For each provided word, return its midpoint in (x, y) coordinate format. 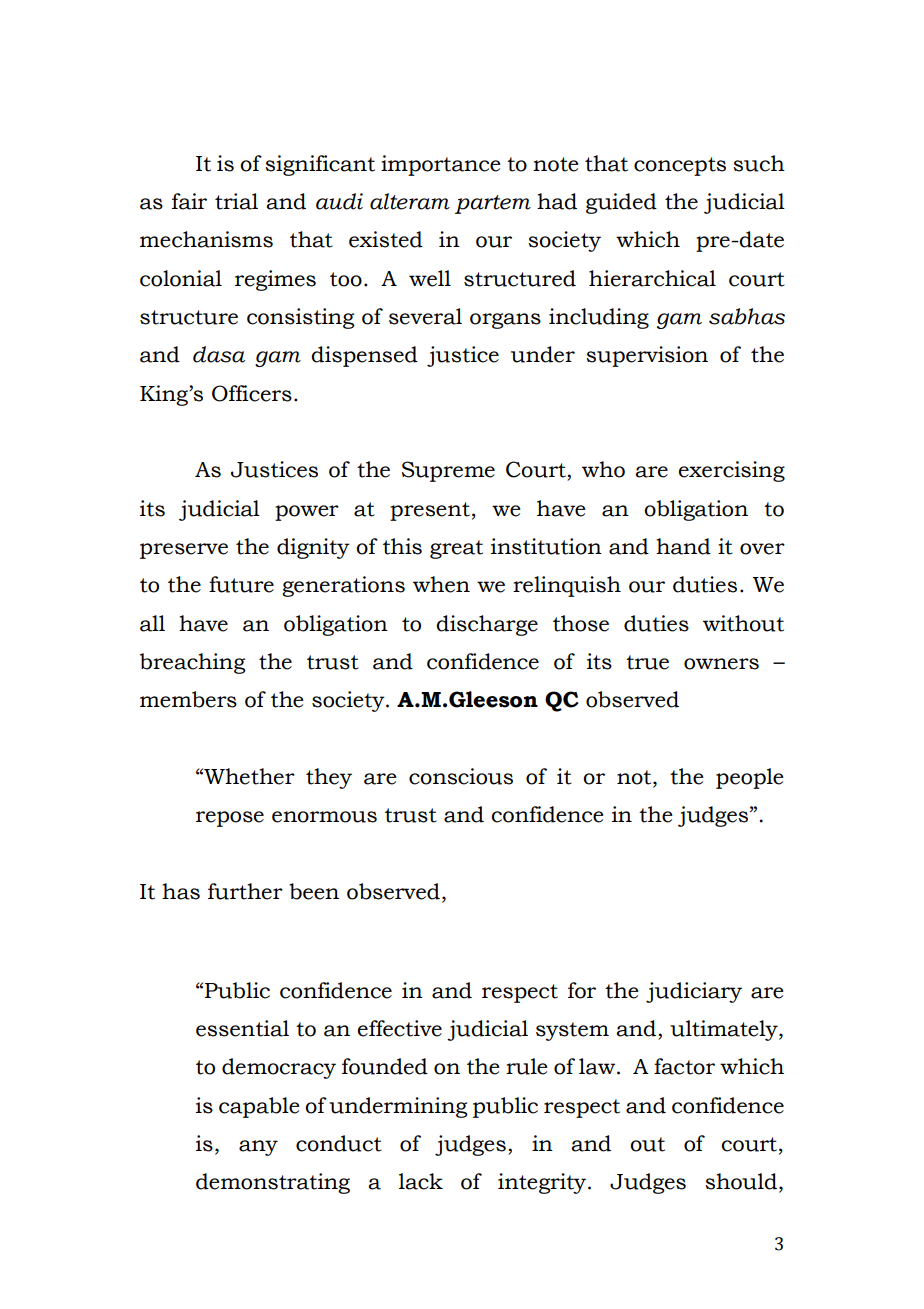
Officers (252, 393)
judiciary (694, 992)
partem (493, 204)
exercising (732, 471)
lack (421, 1181)
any (258, 1148)
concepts (680, 166)
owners (721, 664)
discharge (487, 625)
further (245, 891)
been (314, 891)
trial (236, 201)
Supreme (448, 471)
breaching (193, 663)
